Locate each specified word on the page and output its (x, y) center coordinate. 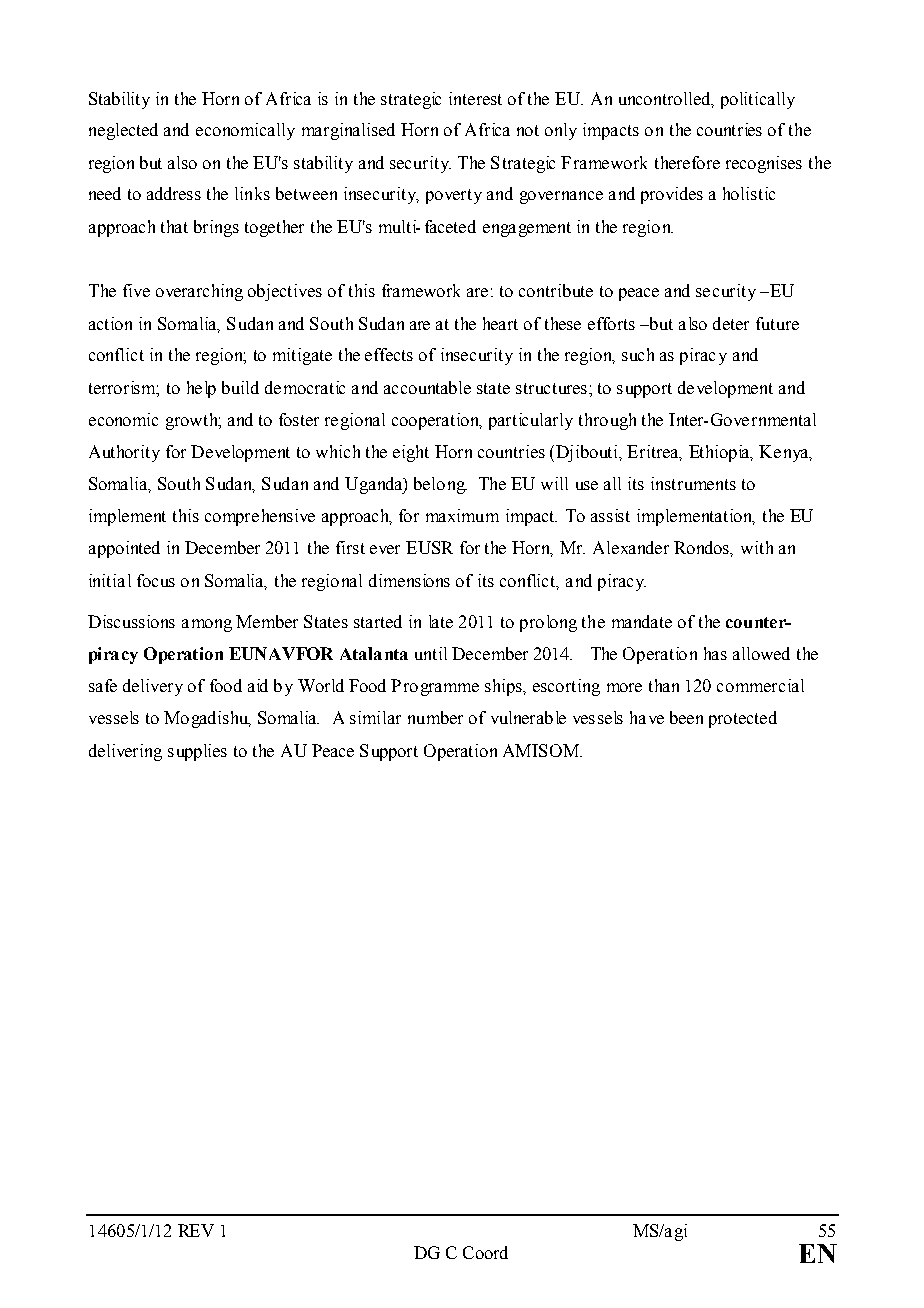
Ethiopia (721, 453)
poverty (454, 196)
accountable (427, 387)
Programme (435, 687)
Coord (485, 1252)
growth (193, 421)
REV (196, 1230)
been (686, 717)
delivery (153, 687)
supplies (197, 752)
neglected (123, 131)
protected (743, 719)
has (715, 653)
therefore (687, 162)
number (435, 717)
